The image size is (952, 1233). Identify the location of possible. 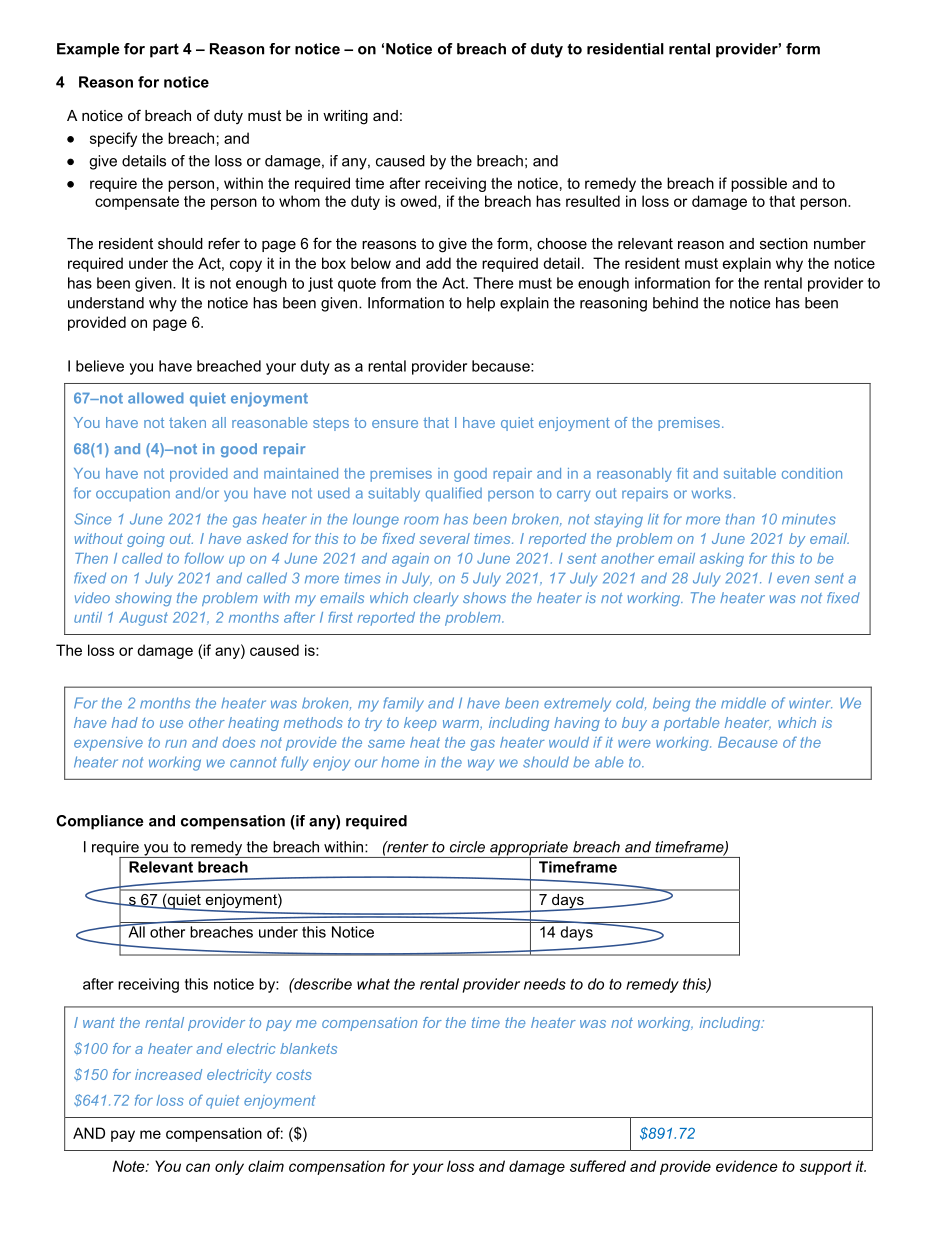
(759, 184).
